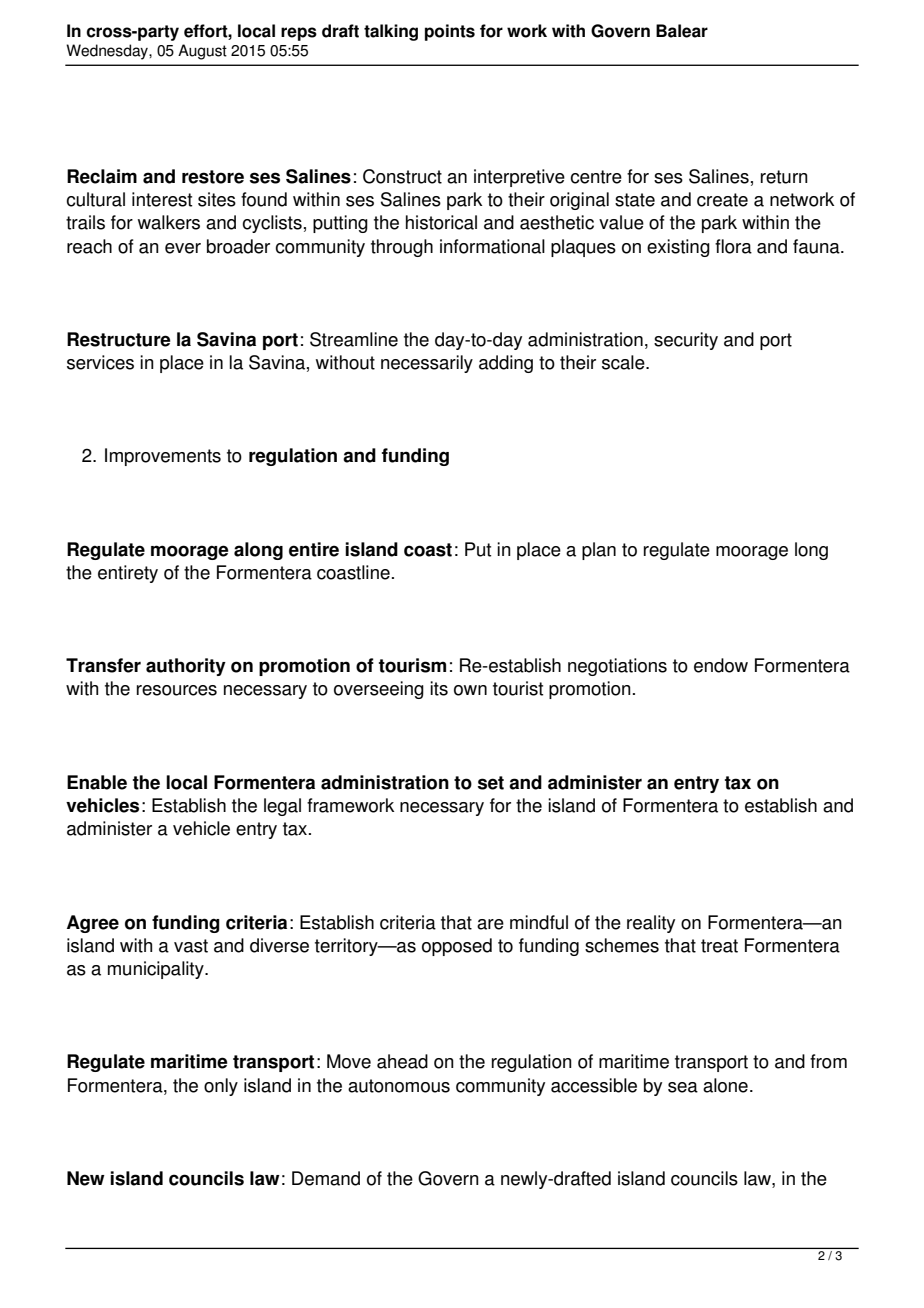 The image size is (924, 1308). Describe the element at coordinates (186, 667) in the image. I see `authority` at that location.
